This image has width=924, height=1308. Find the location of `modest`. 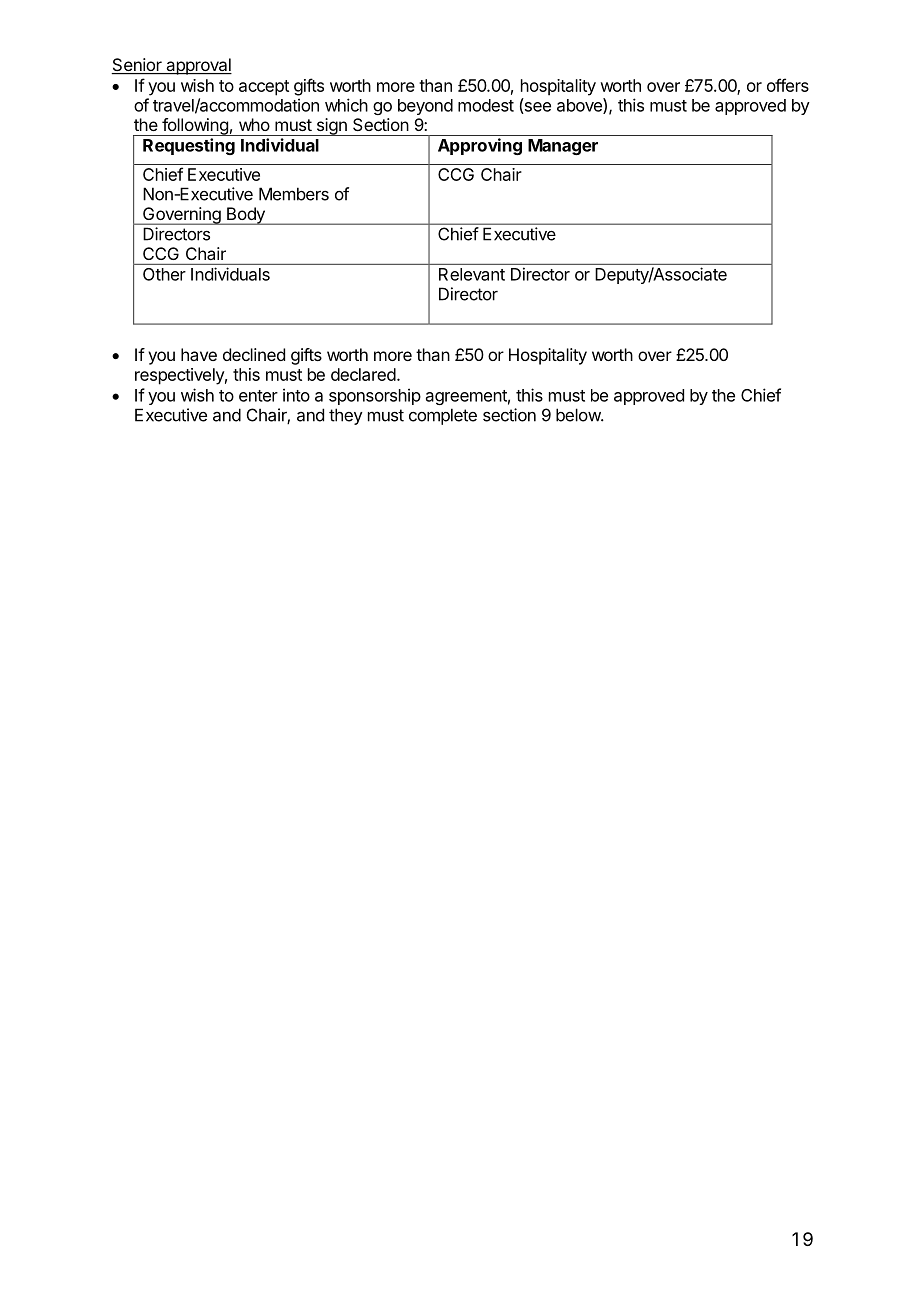

modest is located at coordinates (486, 105).
